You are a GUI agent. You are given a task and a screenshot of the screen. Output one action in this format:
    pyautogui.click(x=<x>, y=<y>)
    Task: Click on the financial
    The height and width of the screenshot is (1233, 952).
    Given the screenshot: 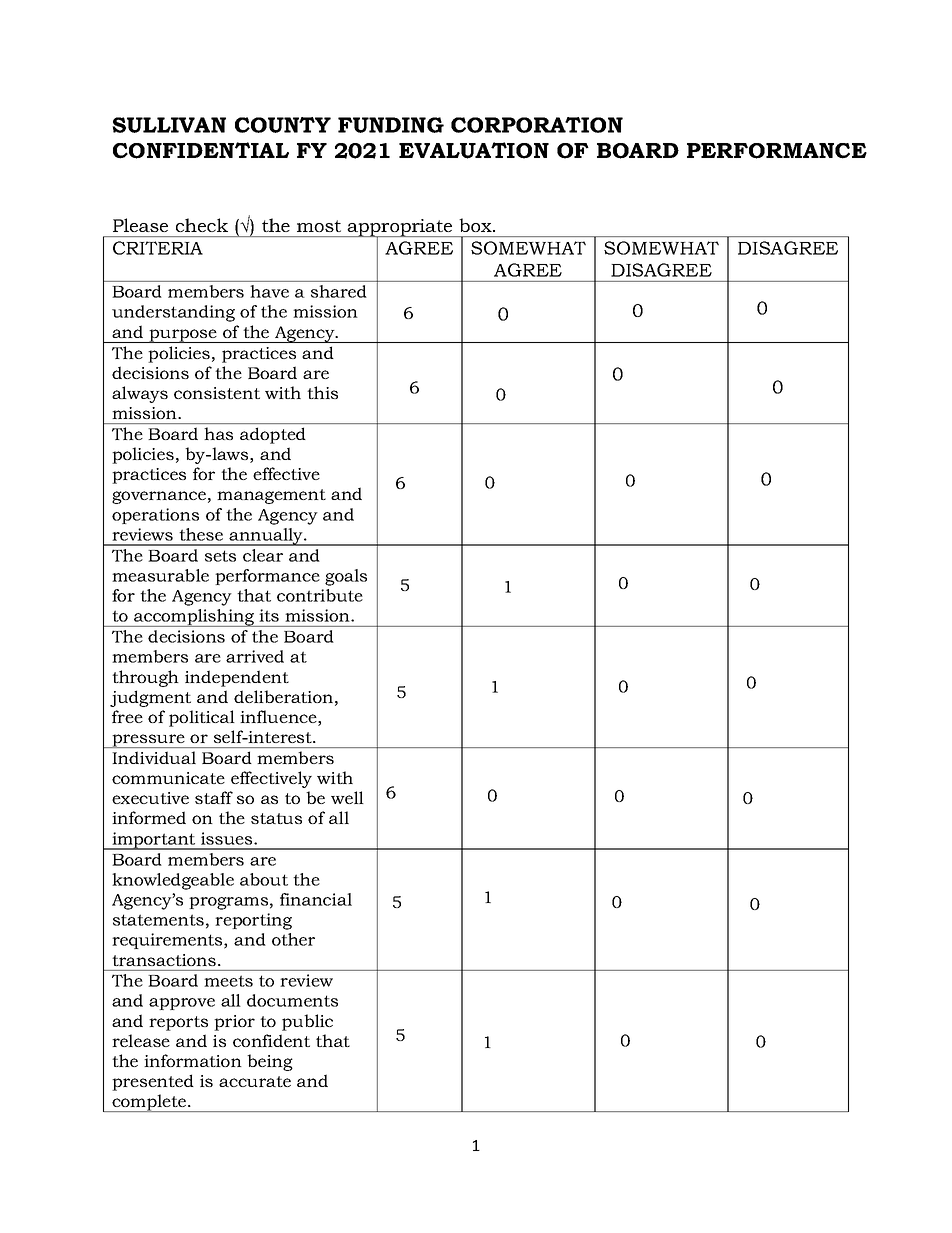 What is the action you would take?
    pyautogui.click(x=316, y=899)
